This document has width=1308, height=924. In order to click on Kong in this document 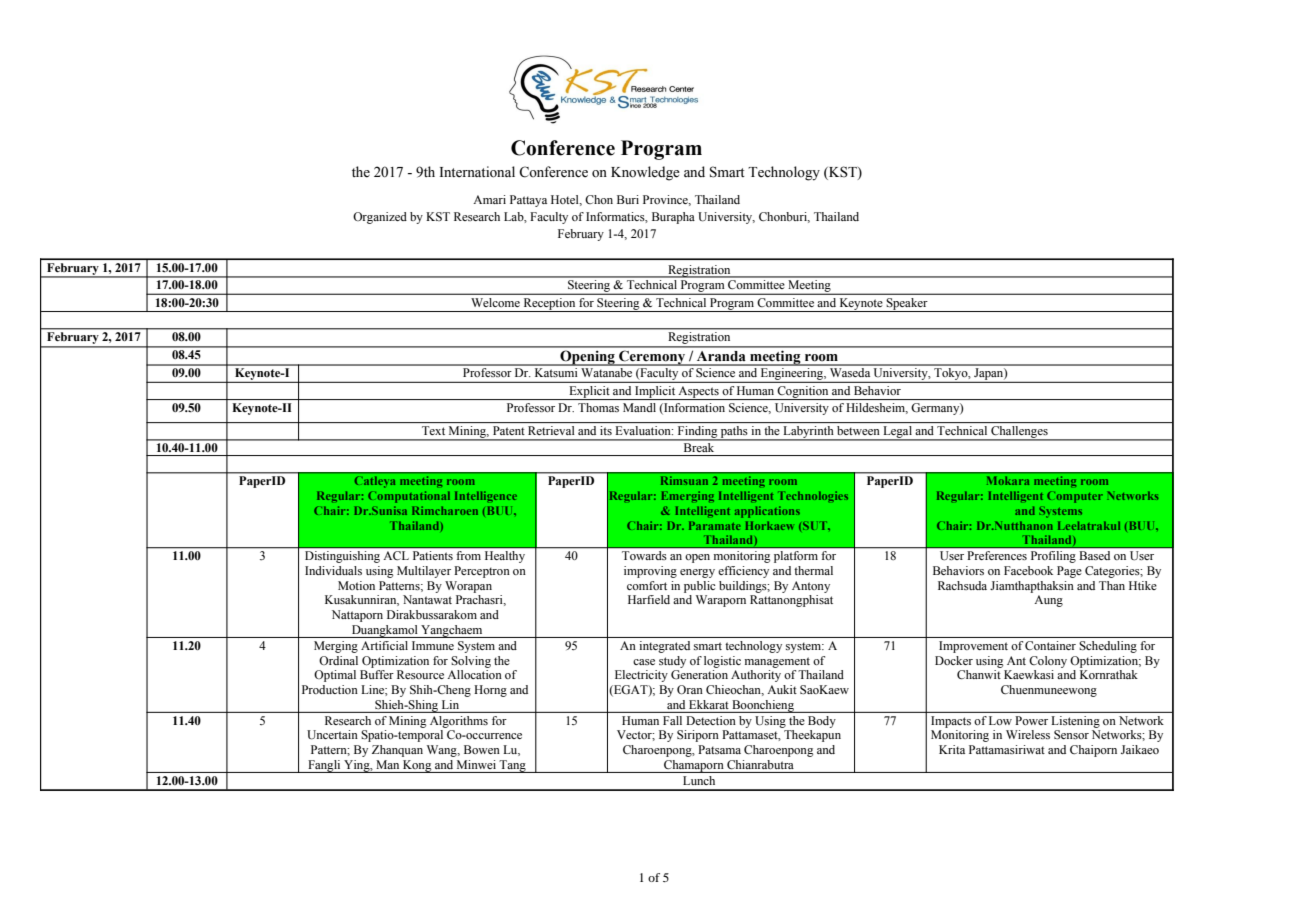, I will do `click(417, 766)`.
